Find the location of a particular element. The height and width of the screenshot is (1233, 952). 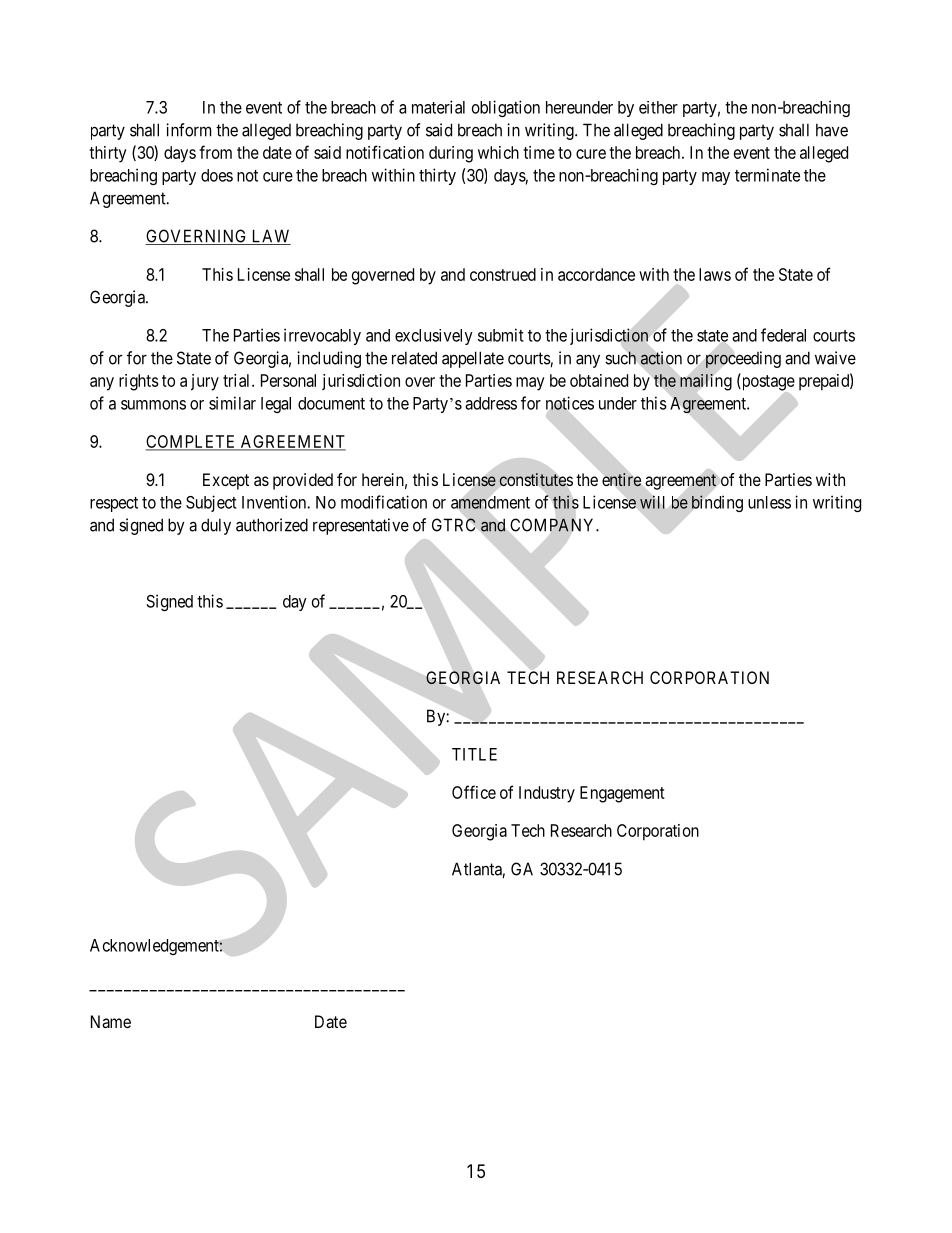

Industry is located at coordinates (547, 794).
